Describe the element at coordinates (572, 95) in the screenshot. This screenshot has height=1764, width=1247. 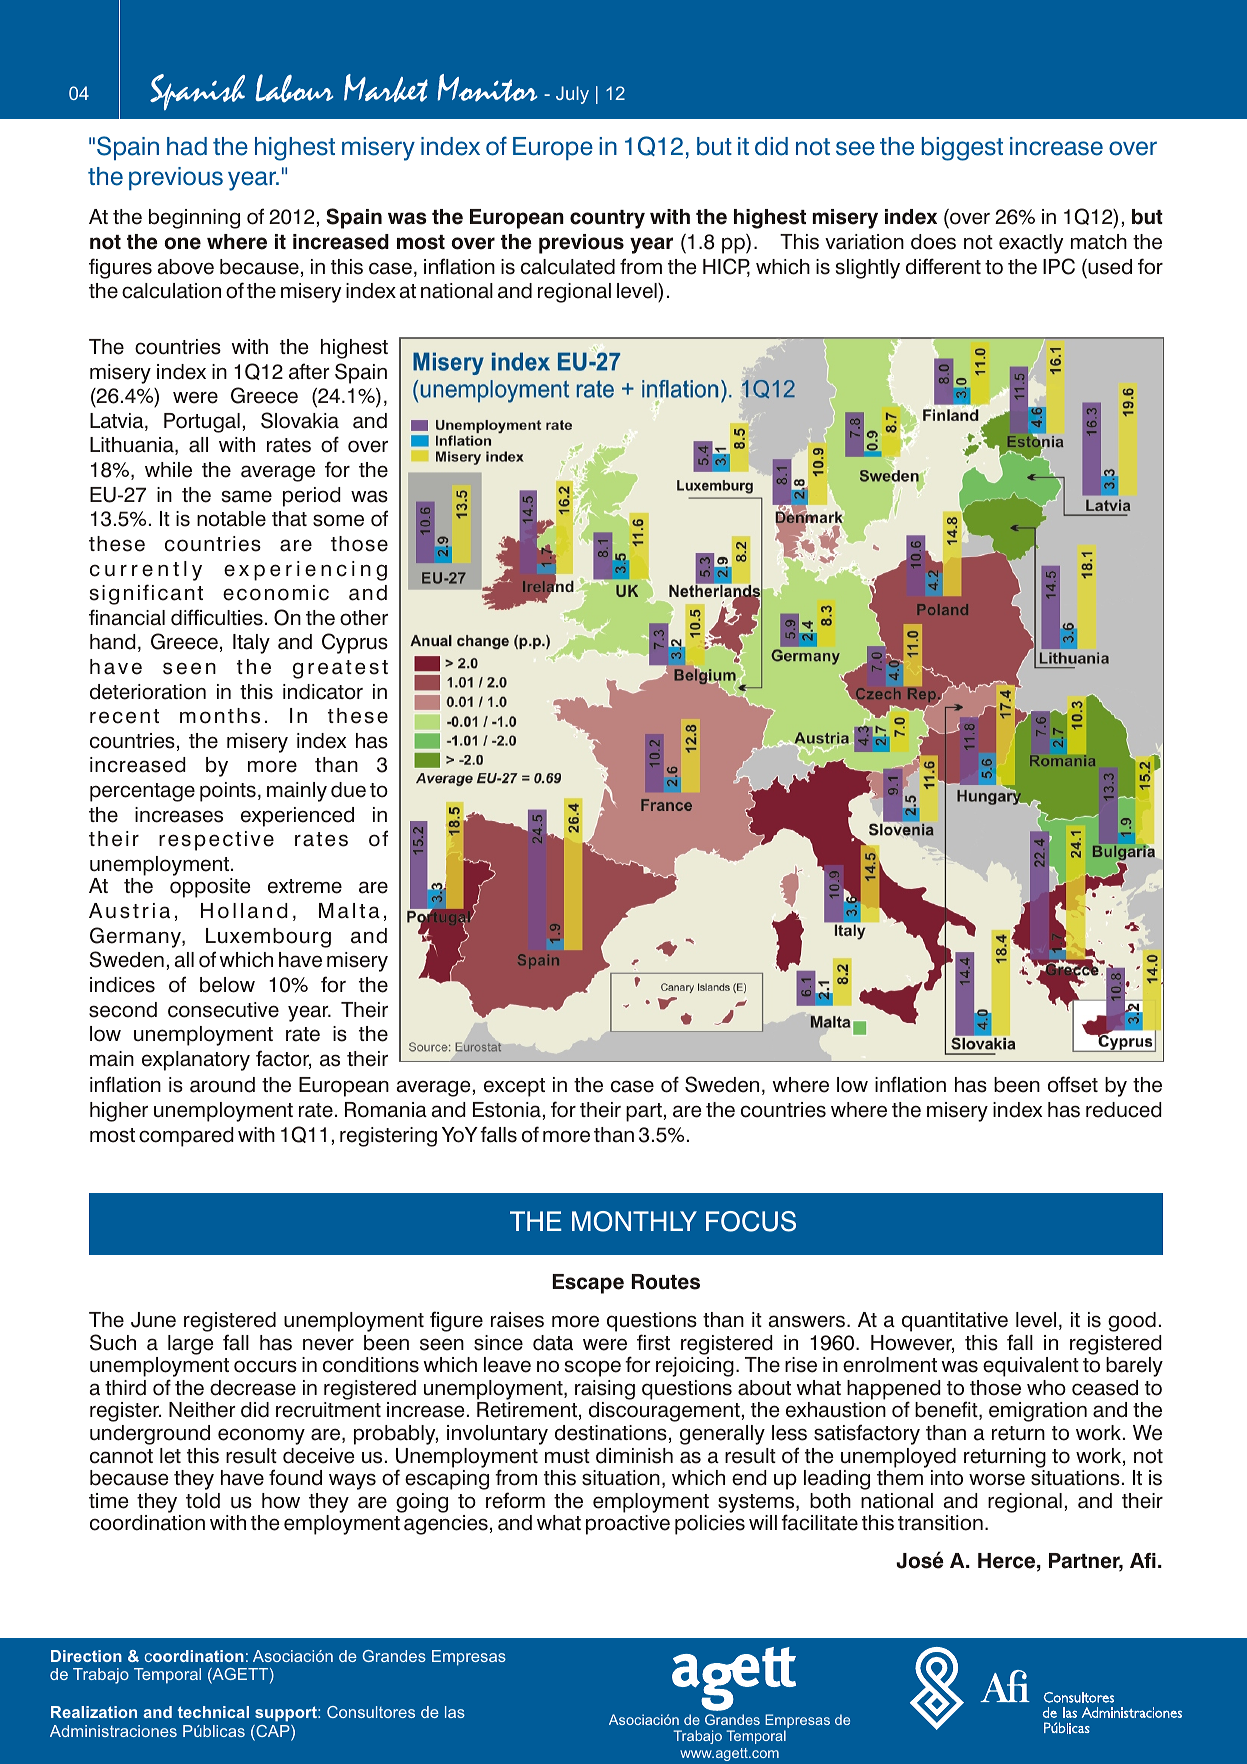
I see `July` at that location.
